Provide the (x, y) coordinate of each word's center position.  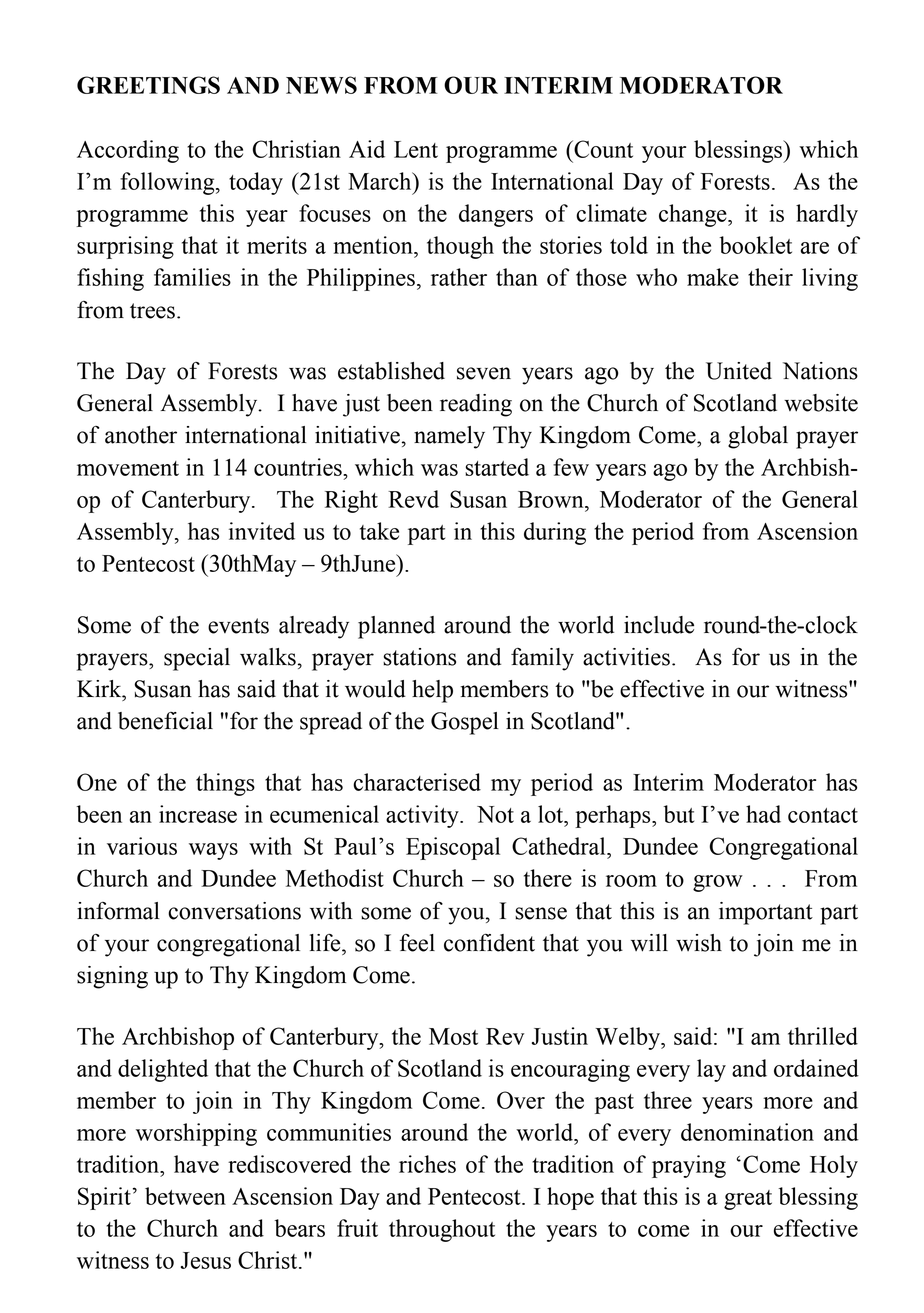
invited (262, 531)
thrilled (823, 1036)
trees (152, 311)
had (763, 814)
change (694, 215)
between (185, 1196)
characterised (417, 782)
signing (112, 977)
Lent (416, 149)
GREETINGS (148, 85)
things (225, 784)
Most (453, 1036)
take (379, 531)
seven (484, 373)
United (739, 371)
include (659, 625)
